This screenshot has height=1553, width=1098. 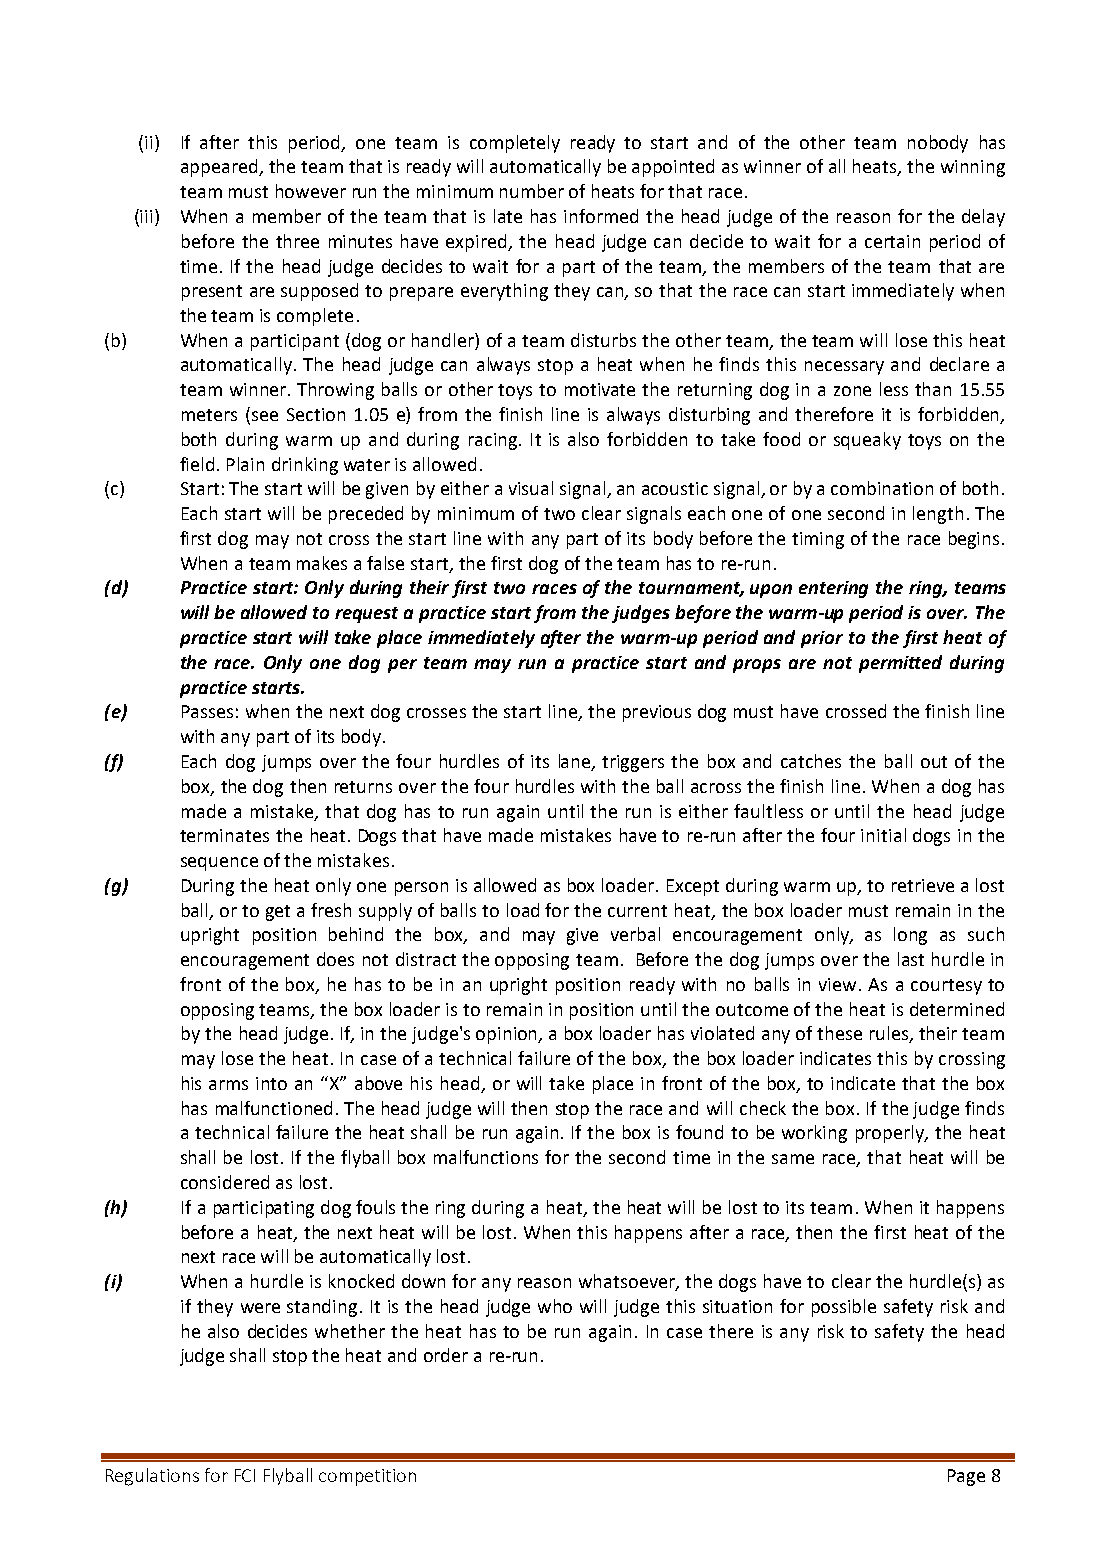 What do you see at coordinates (220, 168) in the screenshot?
I see `appeared` at bounding box center [220, 168].
